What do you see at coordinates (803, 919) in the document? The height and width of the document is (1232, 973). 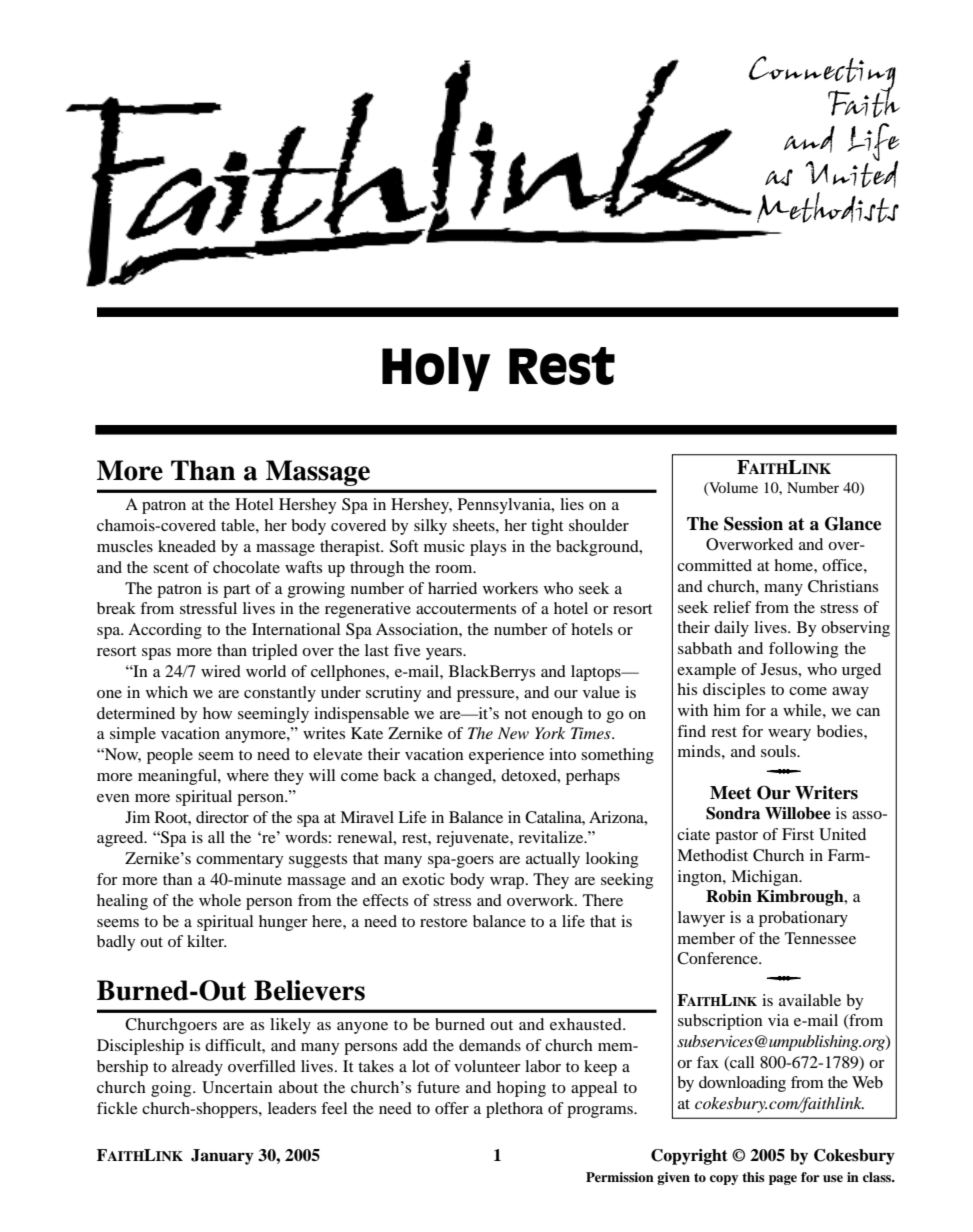 I see `probationary` at bounding box center [803, 919].
